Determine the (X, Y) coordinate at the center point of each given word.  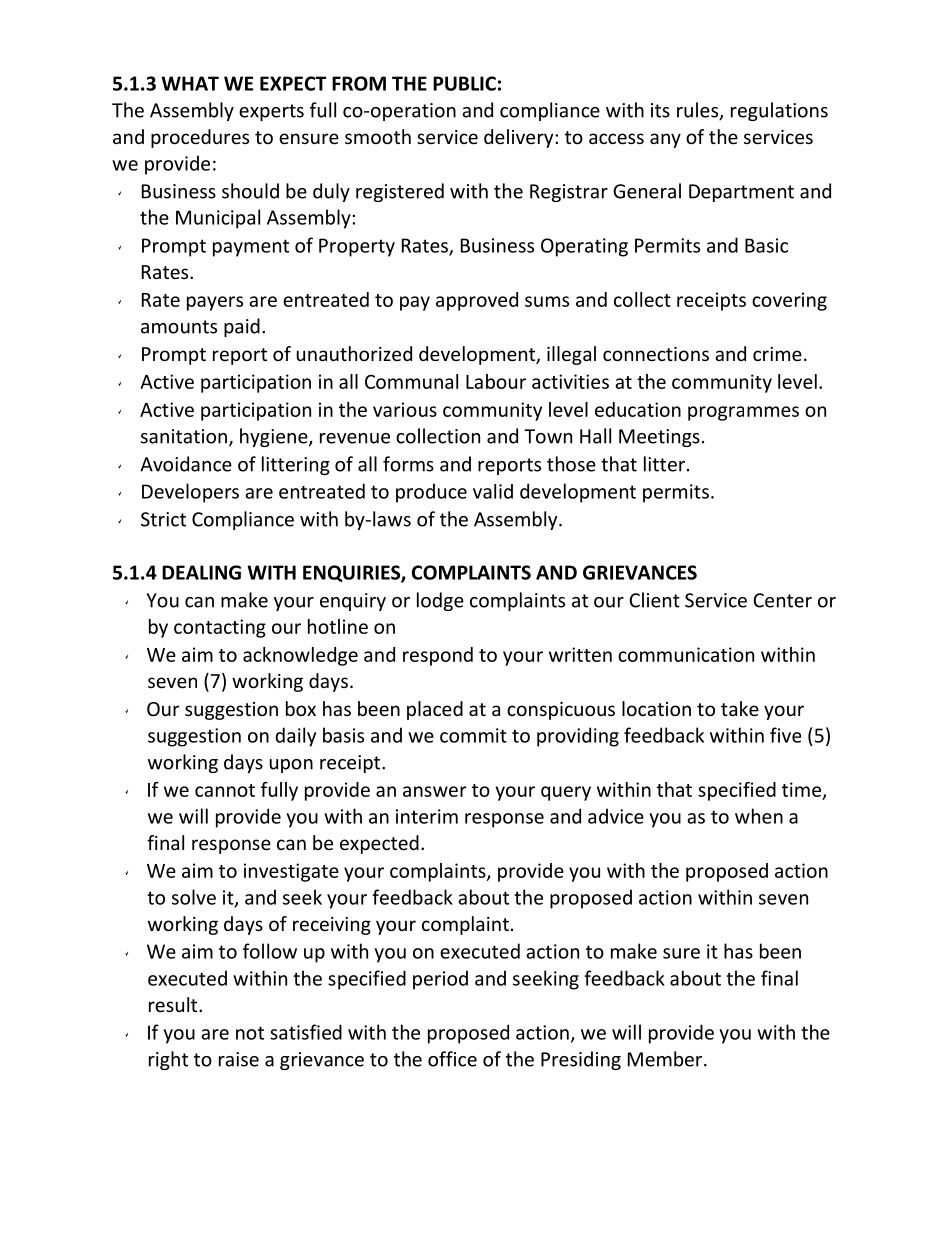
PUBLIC (464, 83)
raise (239, 1059)
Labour (496, 381)
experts (271, 112)
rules (699, 111)
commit (473, 735)
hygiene (275, 437)
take (740, 708)
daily (295, 737)
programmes (743, 413)
